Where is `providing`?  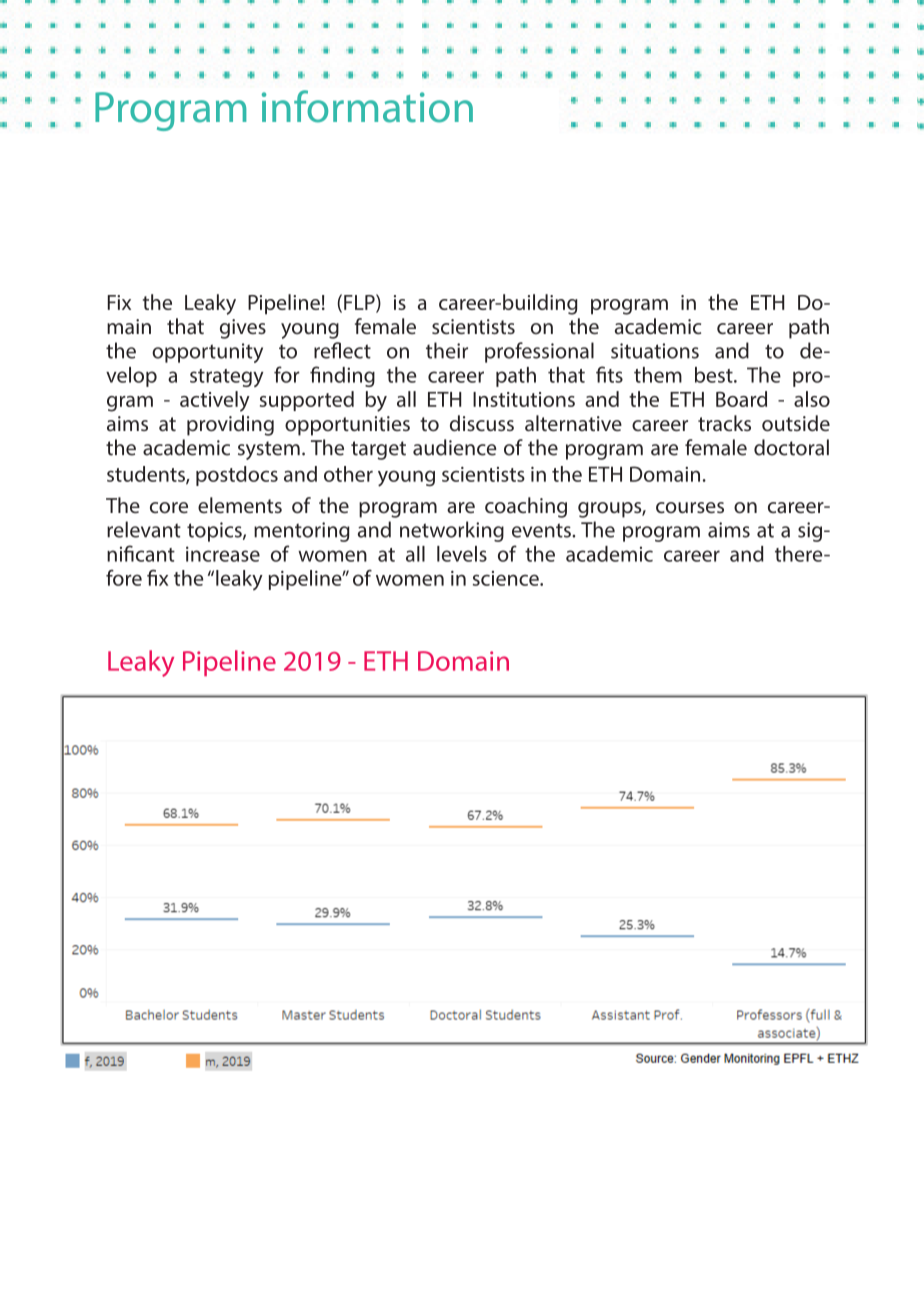 providing is located at coordinates (230, 425).
